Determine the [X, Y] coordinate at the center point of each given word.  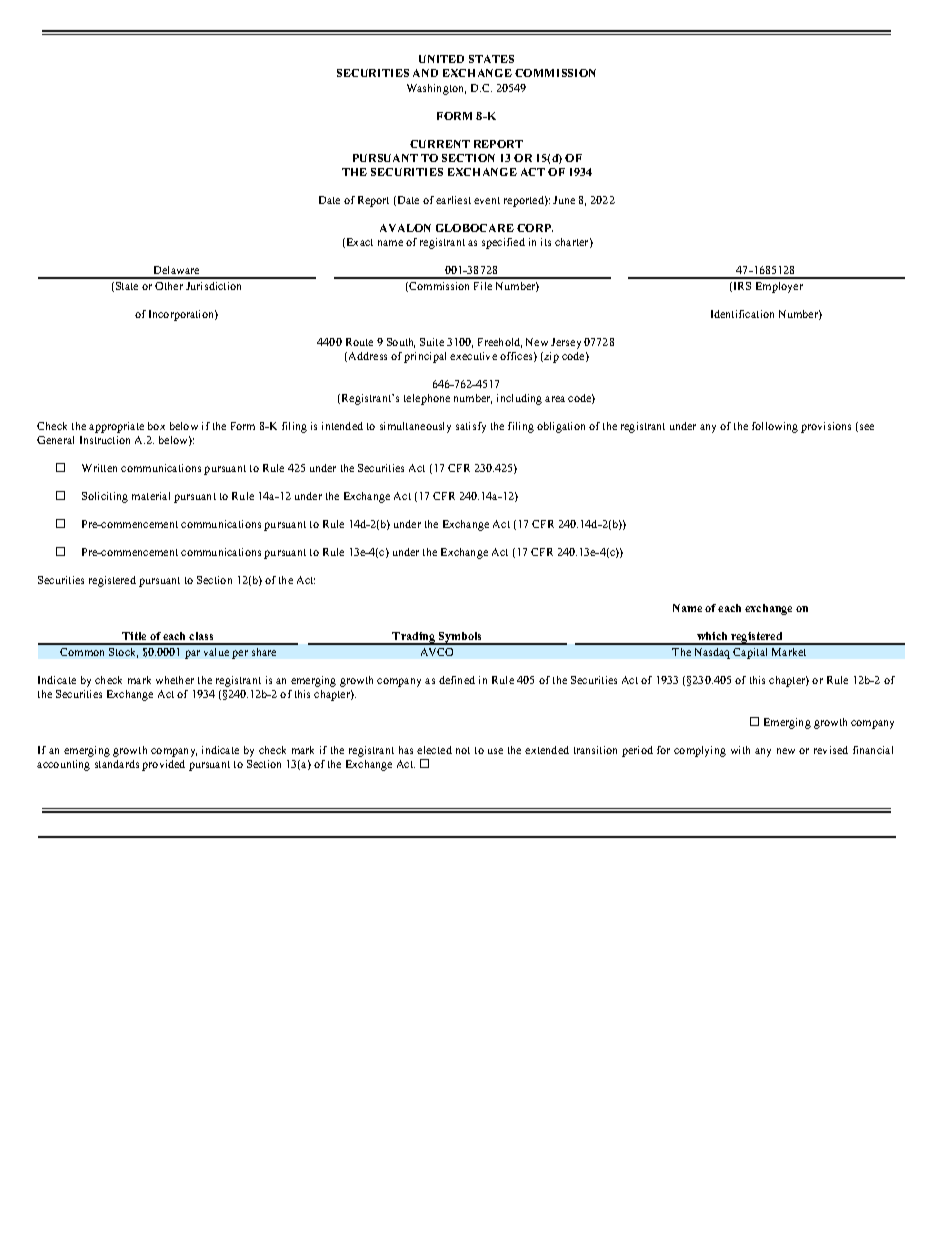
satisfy [471, 427]
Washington [436, 89]
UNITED [441, 59]
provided [163, 765]
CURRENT [440, 144]
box [156, 426]
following [775, 427]
